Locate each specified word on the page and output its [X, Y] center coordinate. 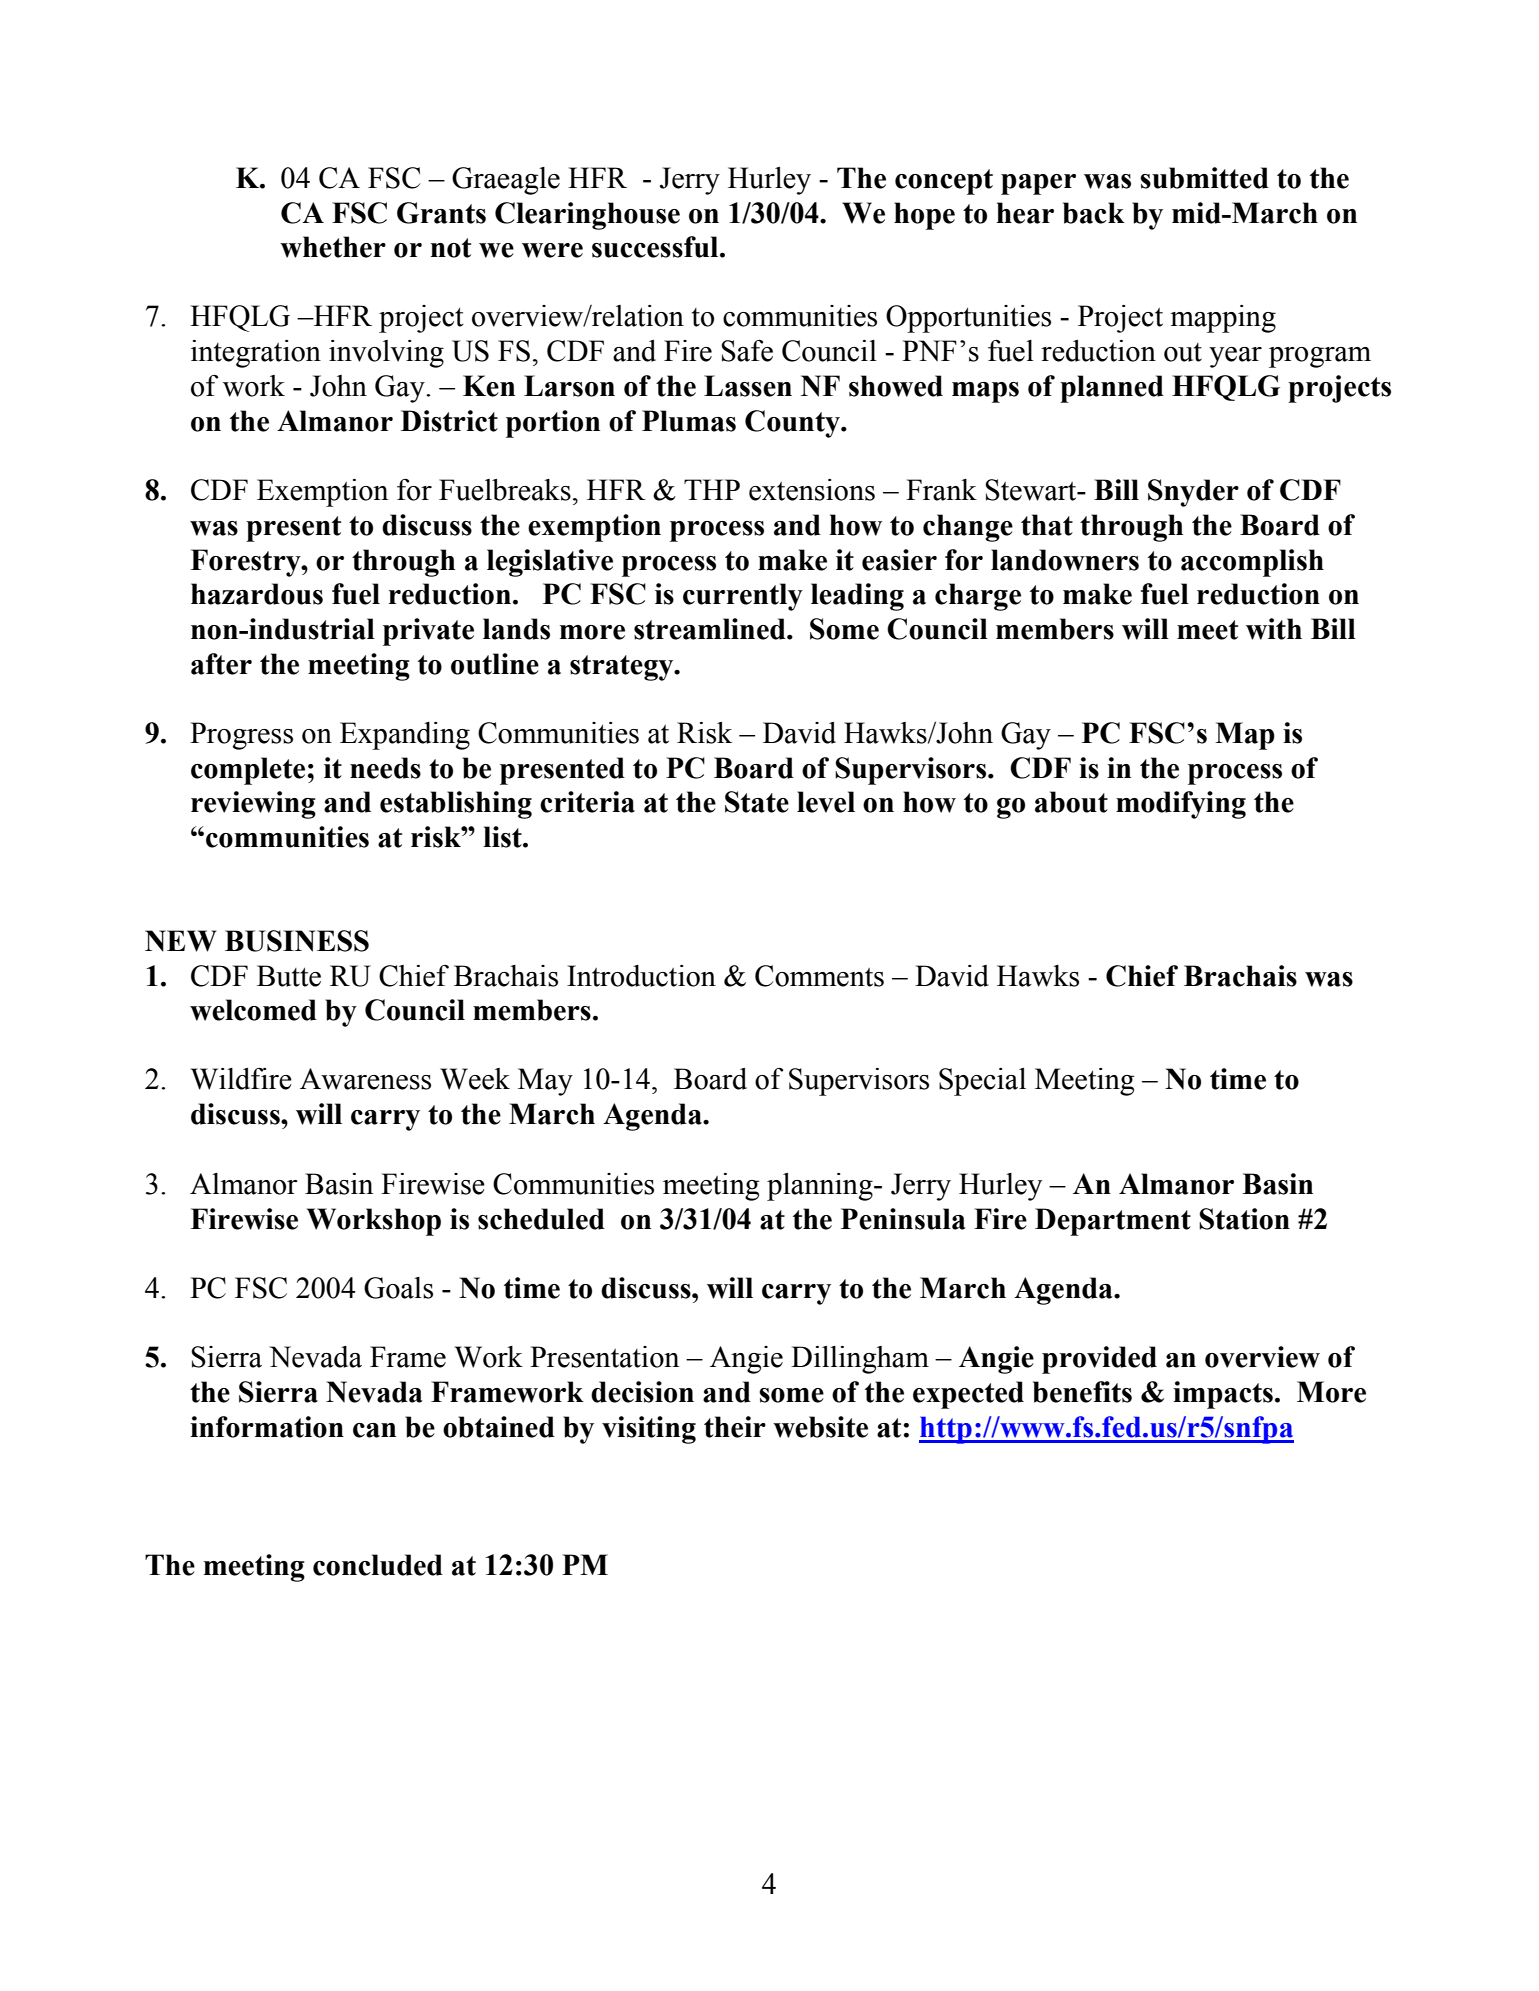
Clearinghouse [587, 216]
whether [333, 247]
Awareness [365, 1079]
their [735, 1427]
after [221, 664]
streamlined [711, 629]
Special [982, 1082]
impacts [1223, 1395]
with [1274, 629]
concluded [378, 1565]
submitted [1204, 178]
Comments [819, 976]
